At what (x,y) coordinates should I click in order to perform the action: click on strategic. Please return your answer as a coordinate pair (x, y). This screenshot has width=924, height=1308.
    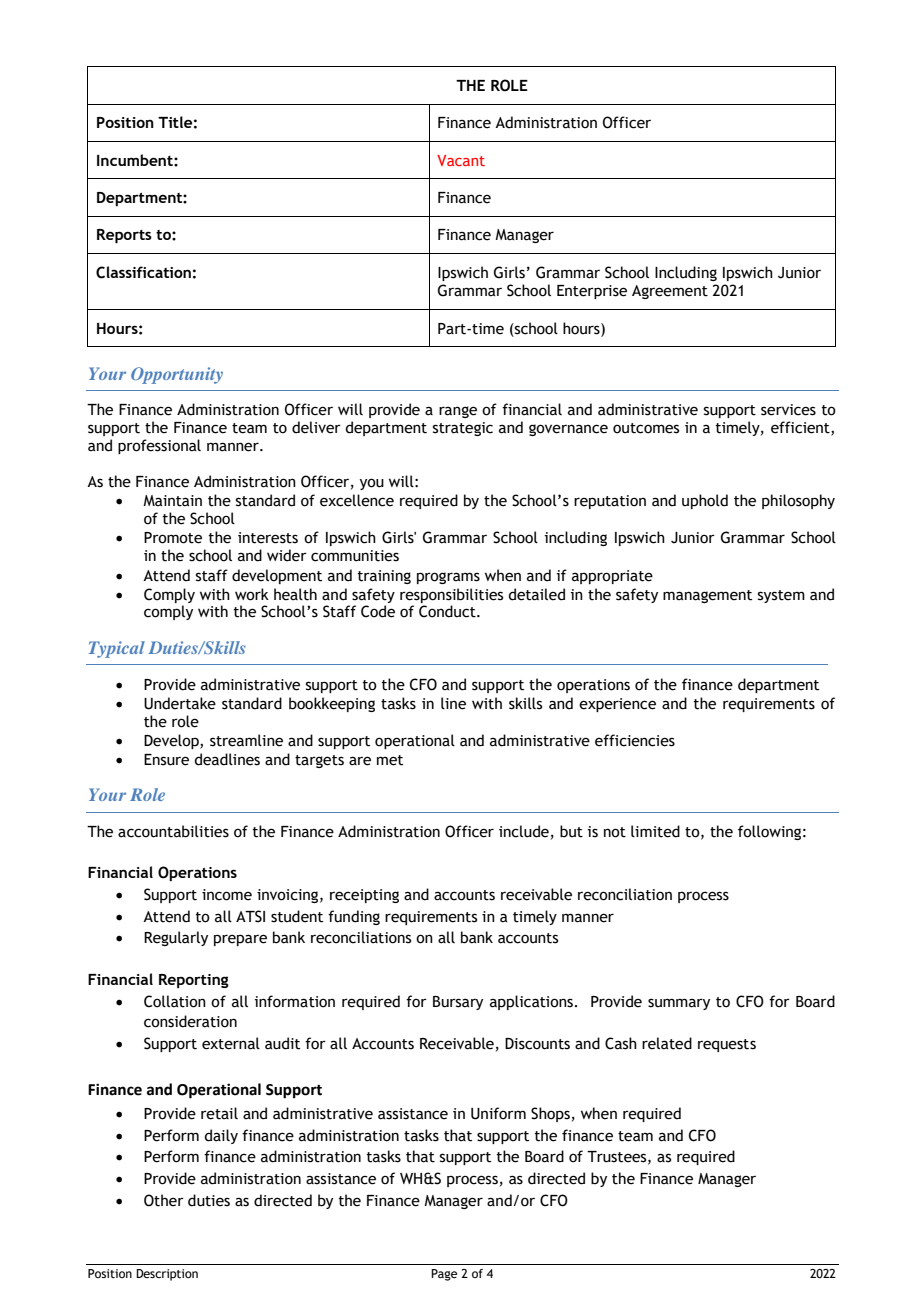
    Looking at the image, I should click on (463, 429).
